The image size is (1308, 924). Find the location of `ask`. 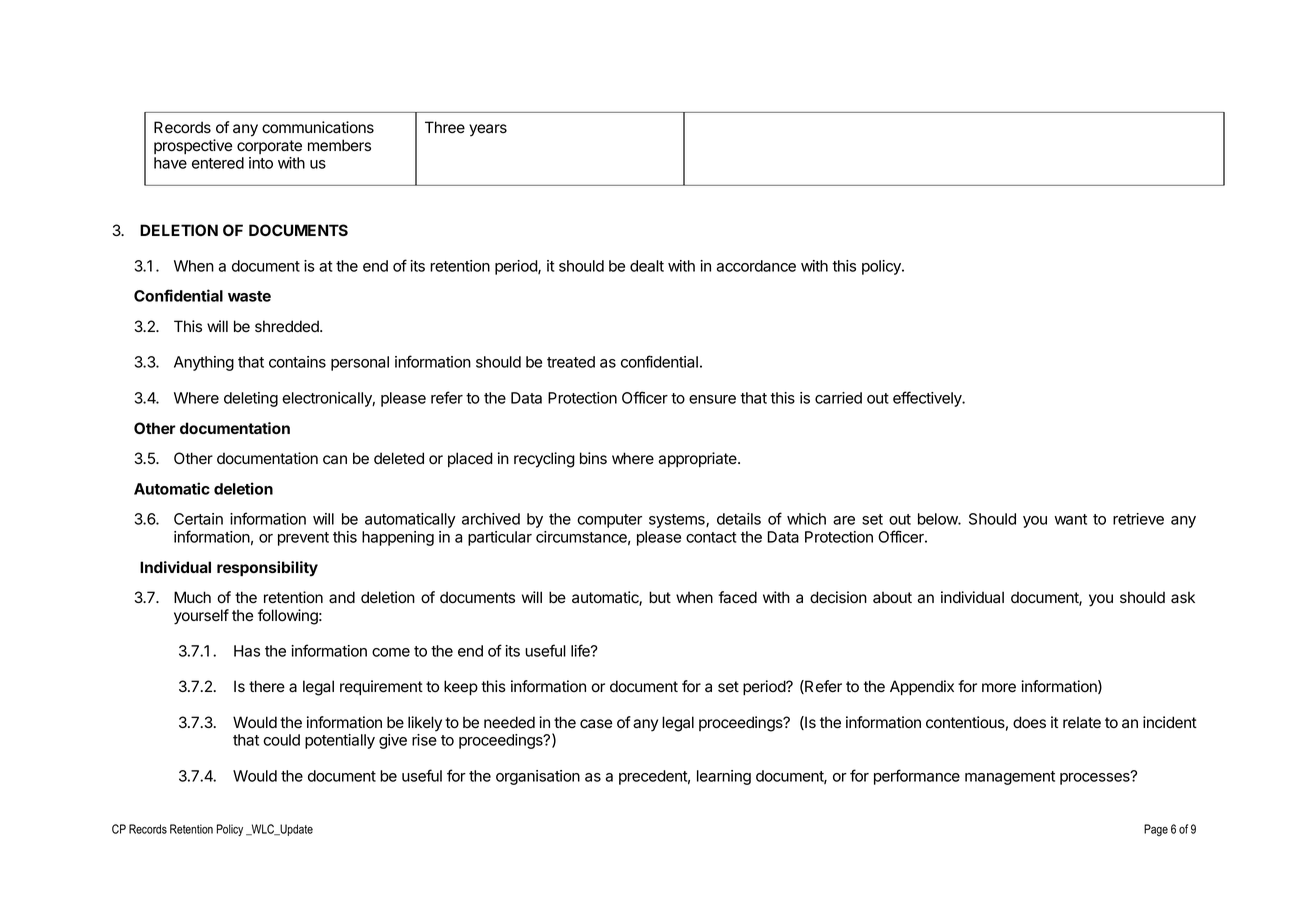

ask is located at coordinates (1183, 597).
